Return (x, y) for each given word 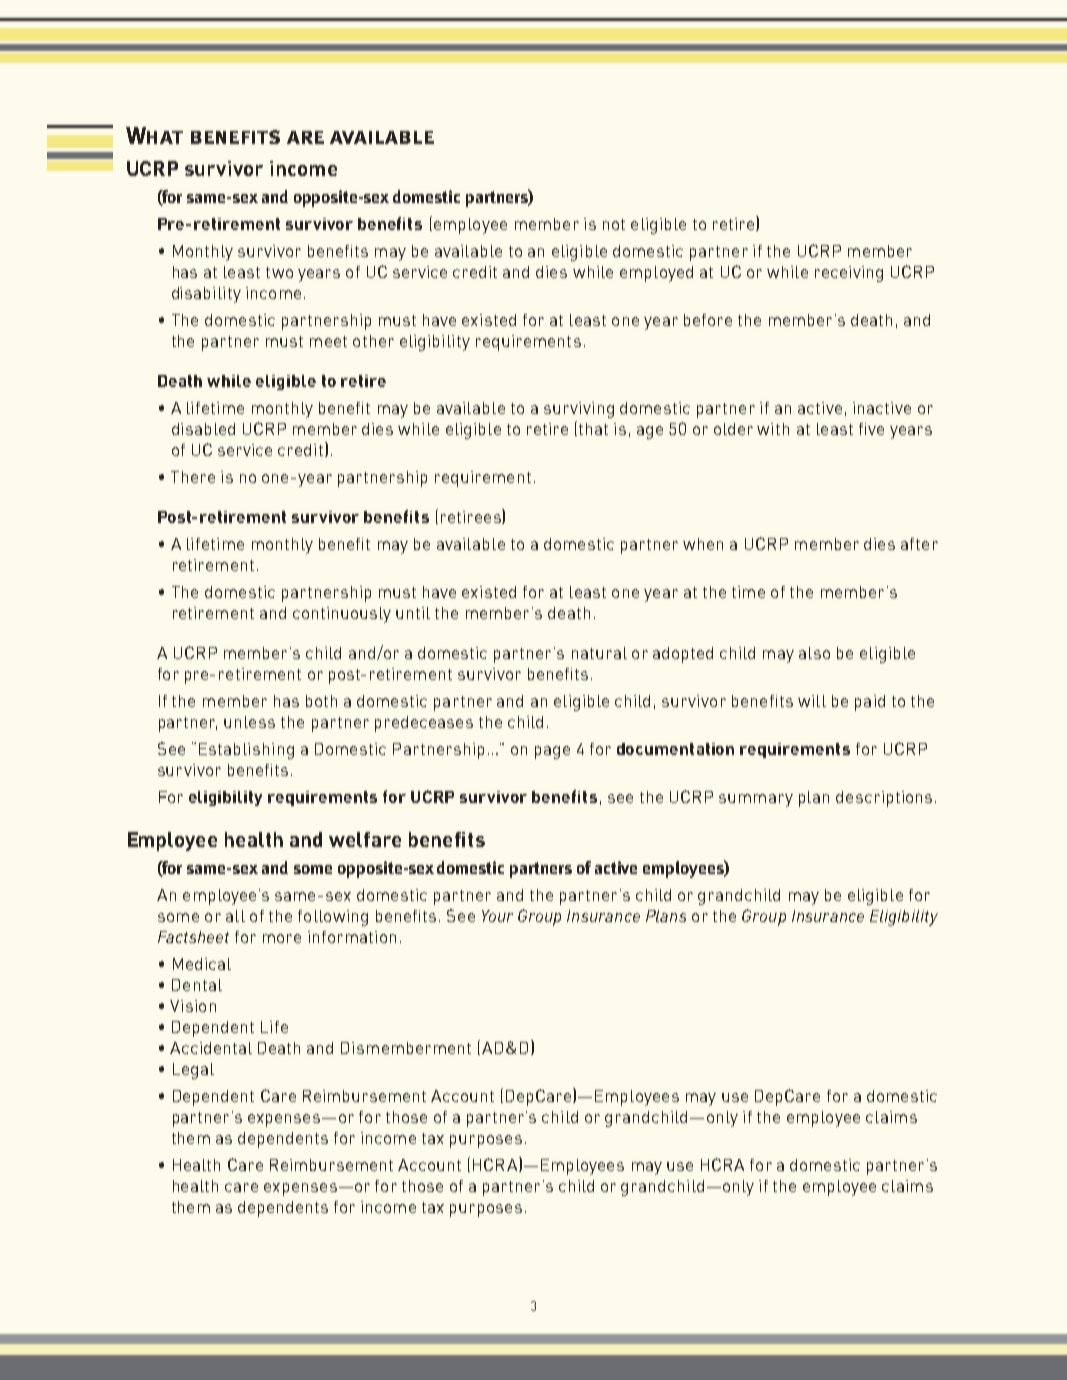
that (593, 429)
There (193, 477)
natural (599, 653)
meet (328, 341)
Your (497, 916)
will (812, 701)
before (708, 320)
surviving (579, 410)
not (614, 224)
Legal (193, 1071)
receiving (849, 274)
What (154, 135)
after (919, 544)
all (235, 916)
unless (249, 722)
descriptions (884, 799)
